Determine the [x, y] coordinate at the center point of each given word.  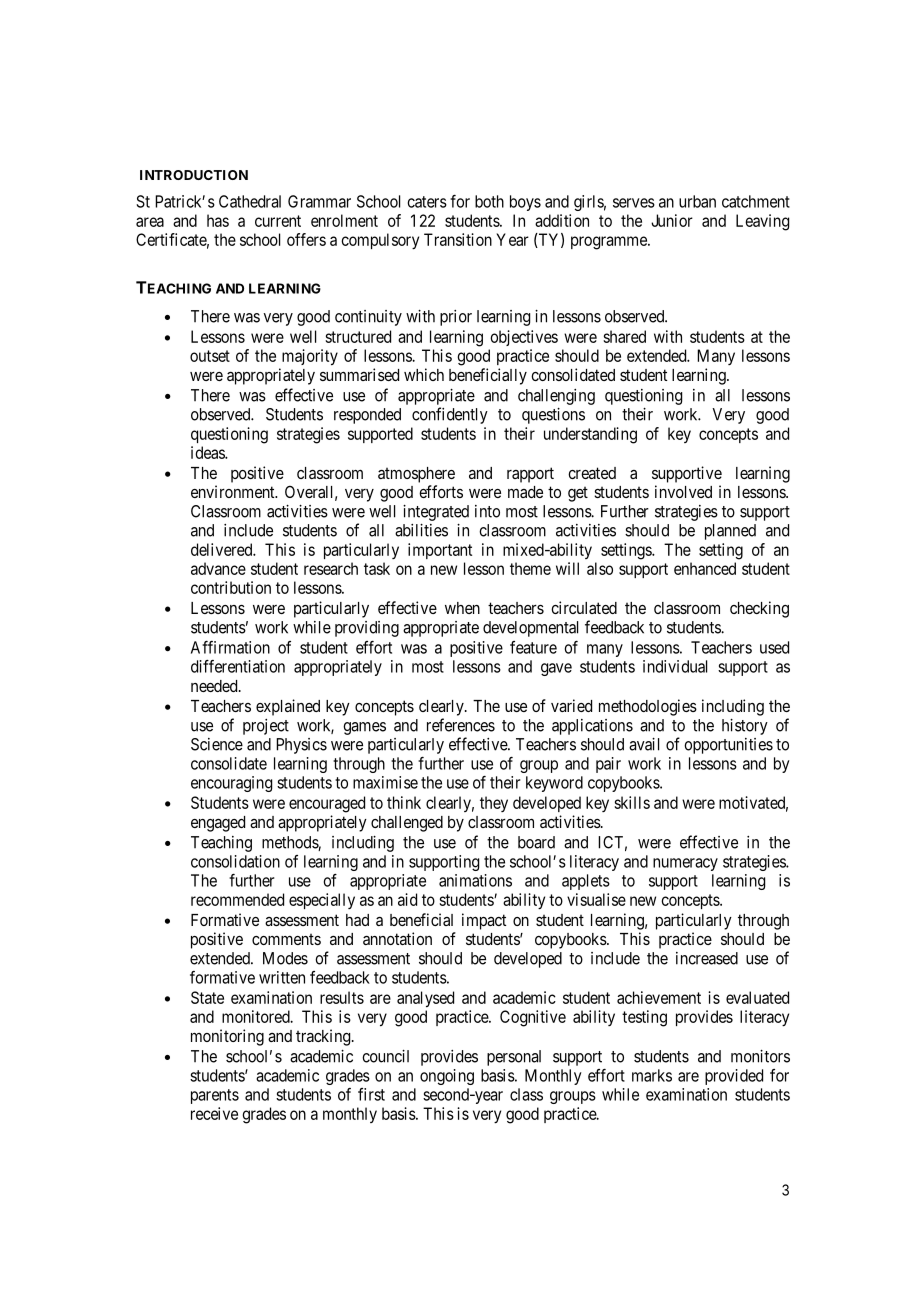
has [218, 220]
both [489, 201]
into [487, 511]
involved [683, 491]
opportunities [728, 746]
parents [215, 1096]
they [494, 804]
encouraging [231, 784]
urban [697, 201]
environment [234, 491]
